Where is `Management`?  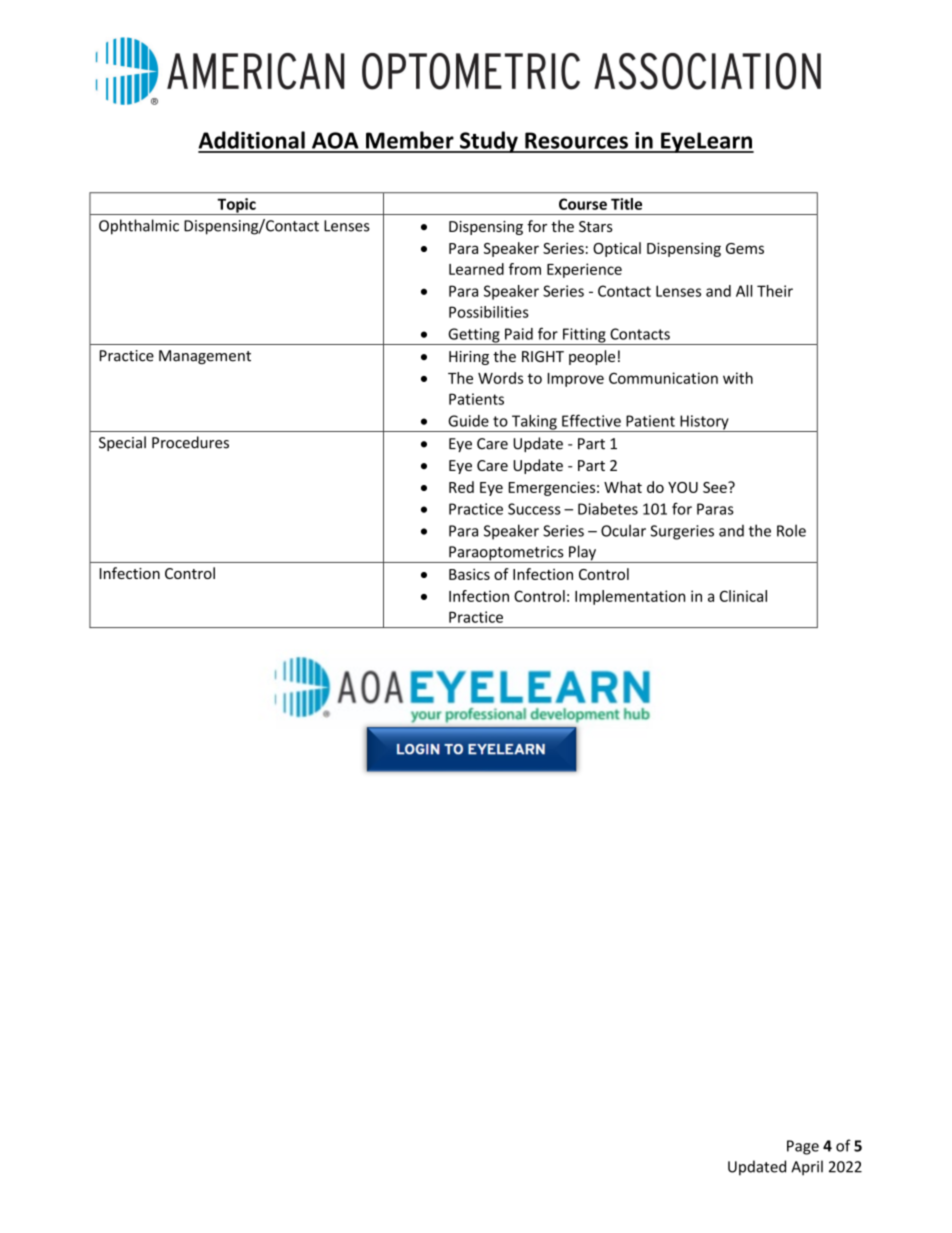
Management is located at coordinates (205, 357).
